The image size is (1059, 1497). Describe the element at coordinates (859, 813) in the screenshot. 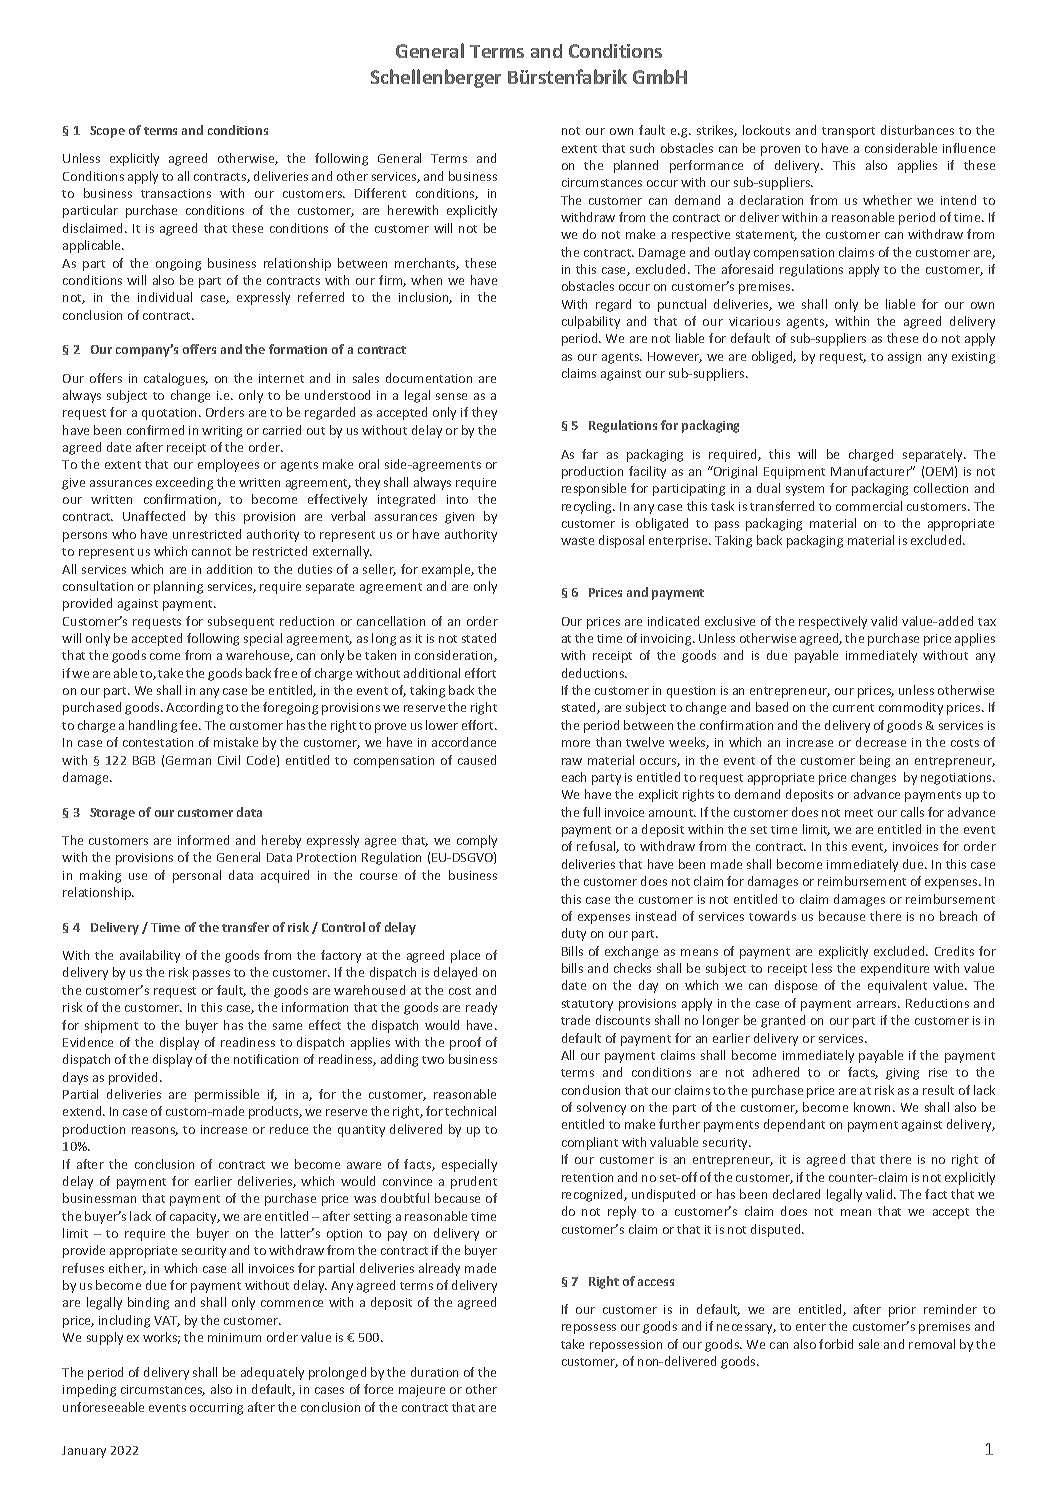

I see `meet` at that location.
